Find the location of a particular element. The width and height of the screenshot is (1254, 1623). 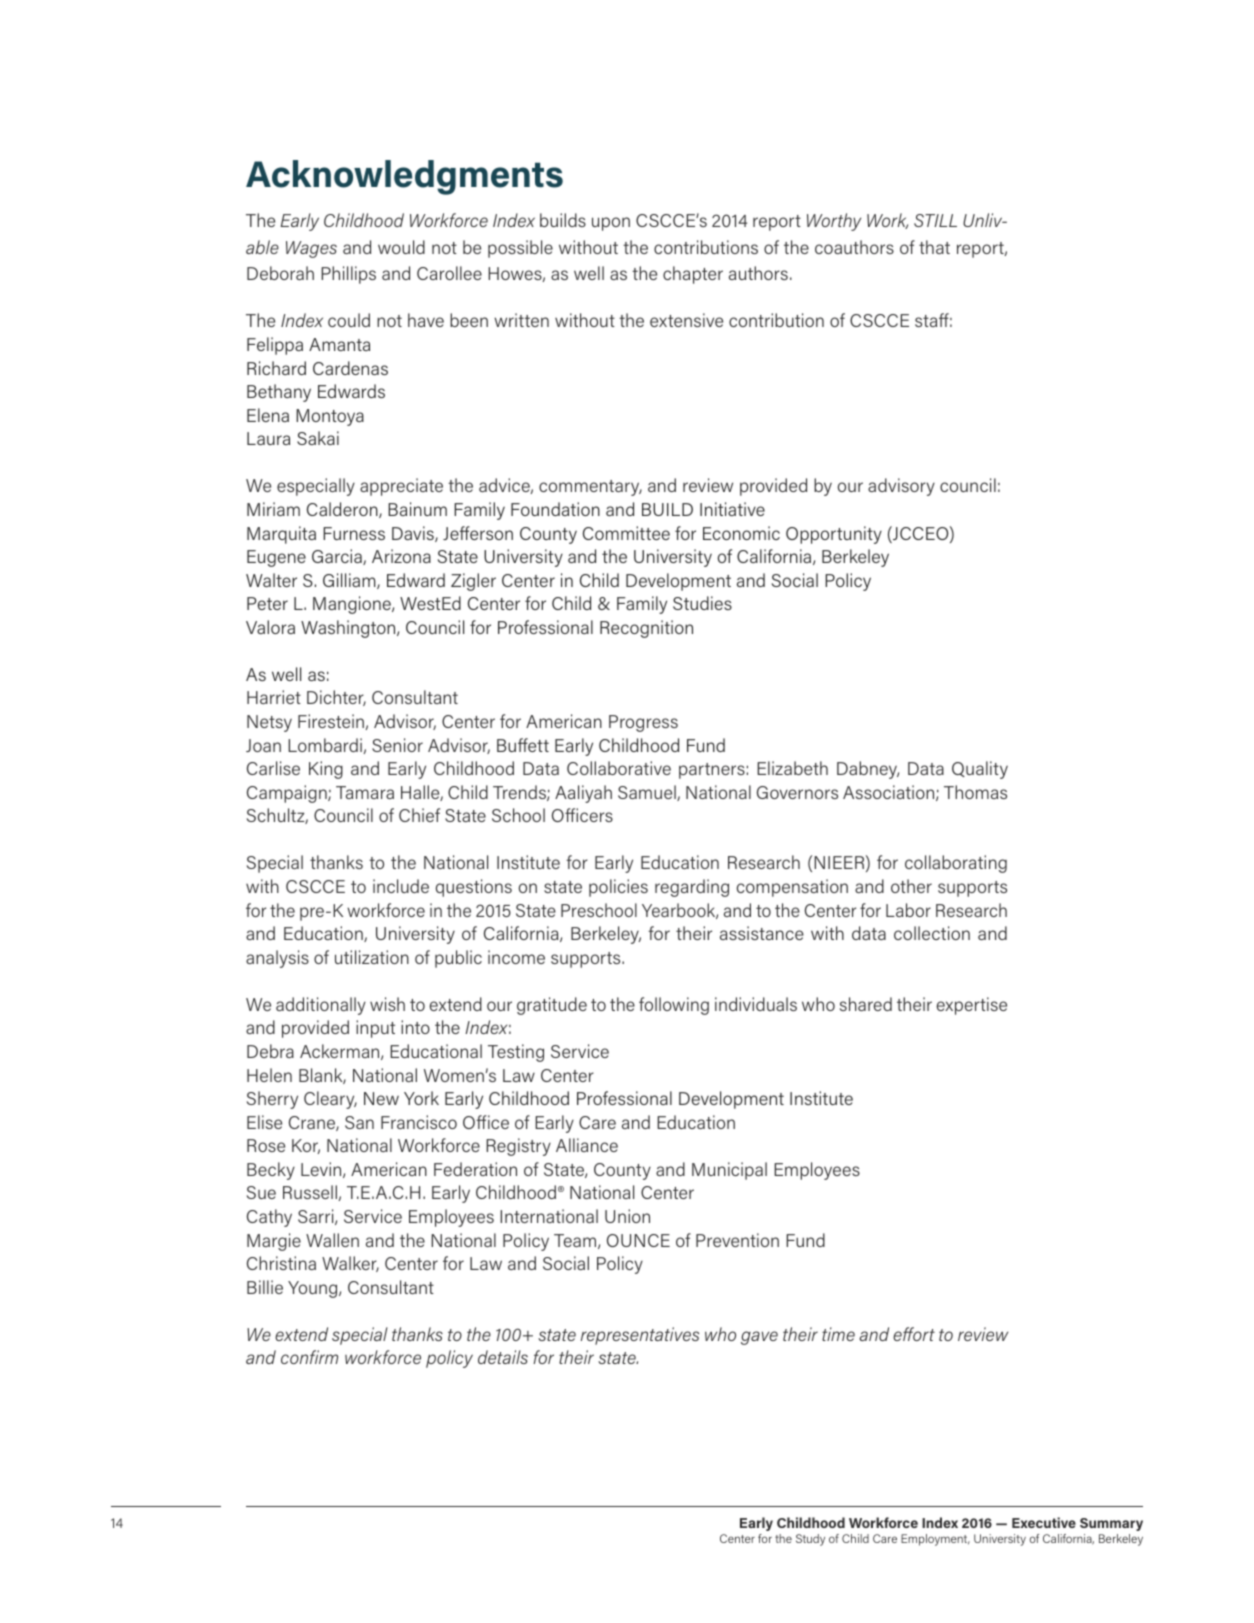

chapter is located at coordinates (693, 275).
